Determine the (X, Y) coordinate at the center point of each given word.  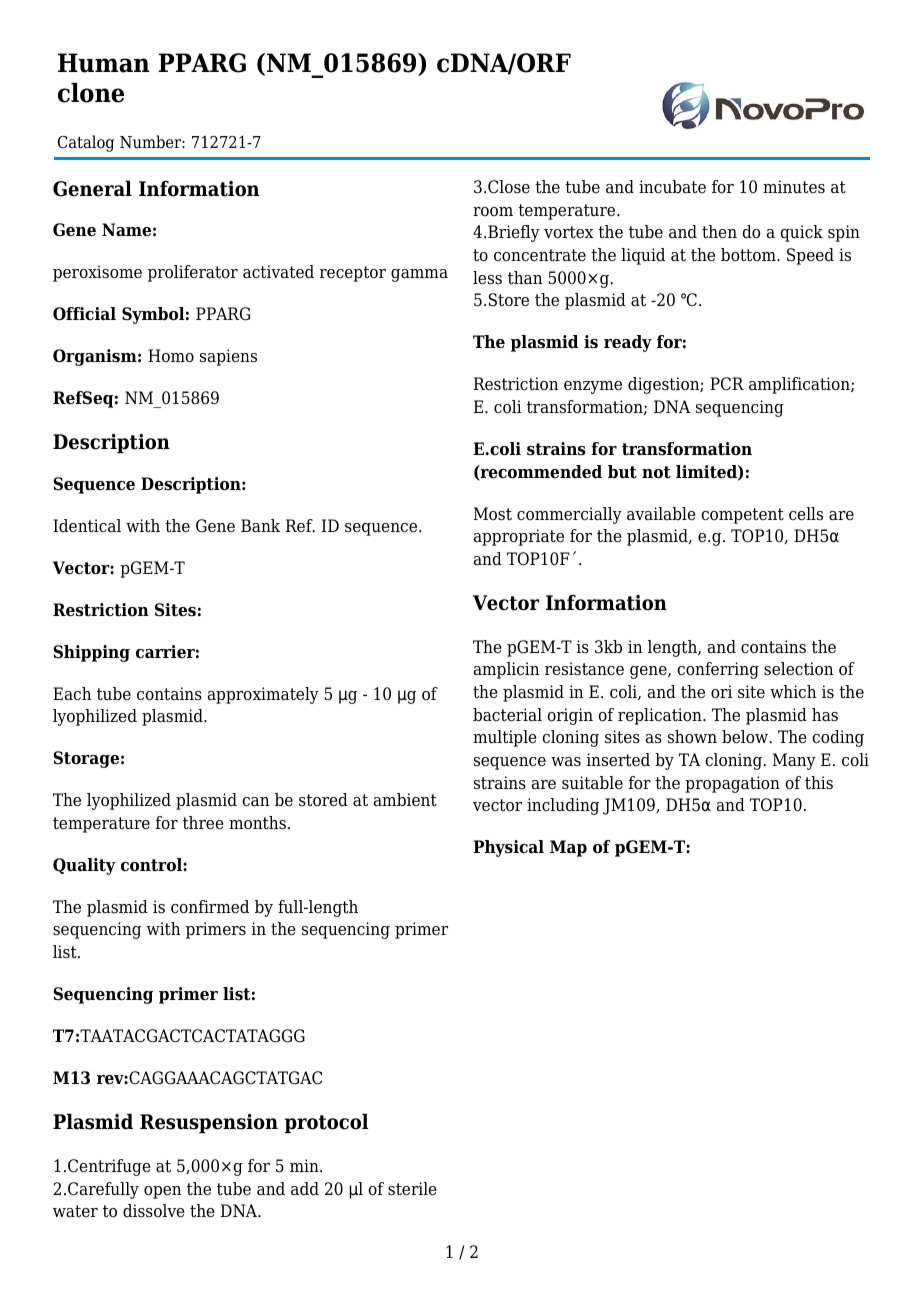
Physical (508, 848)
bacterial (507, 715)
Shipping (91, 653)
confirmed (210, 907)
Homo (171, 356)
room (493, 212)
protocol (326, 1123)
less (487, 278)
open (163, 1192)
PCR (727, 383)
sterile (412, 1189)
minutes (794, 187)
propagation (732, 784)
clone (91, 93)
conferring (718, 670)
